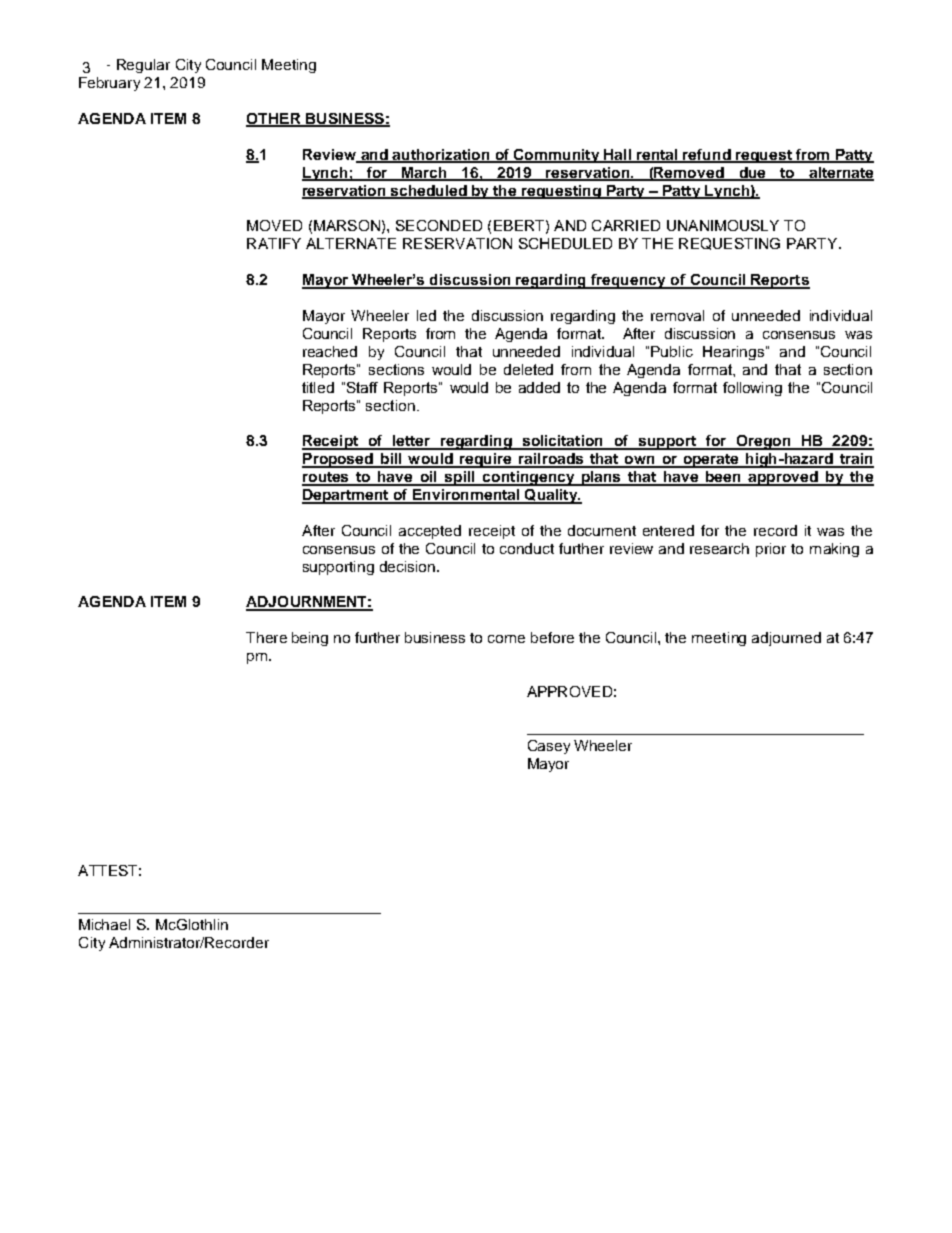 The image size is (952, 1233). I want to click on UNANIMOUSLY, so click(723, 225).
